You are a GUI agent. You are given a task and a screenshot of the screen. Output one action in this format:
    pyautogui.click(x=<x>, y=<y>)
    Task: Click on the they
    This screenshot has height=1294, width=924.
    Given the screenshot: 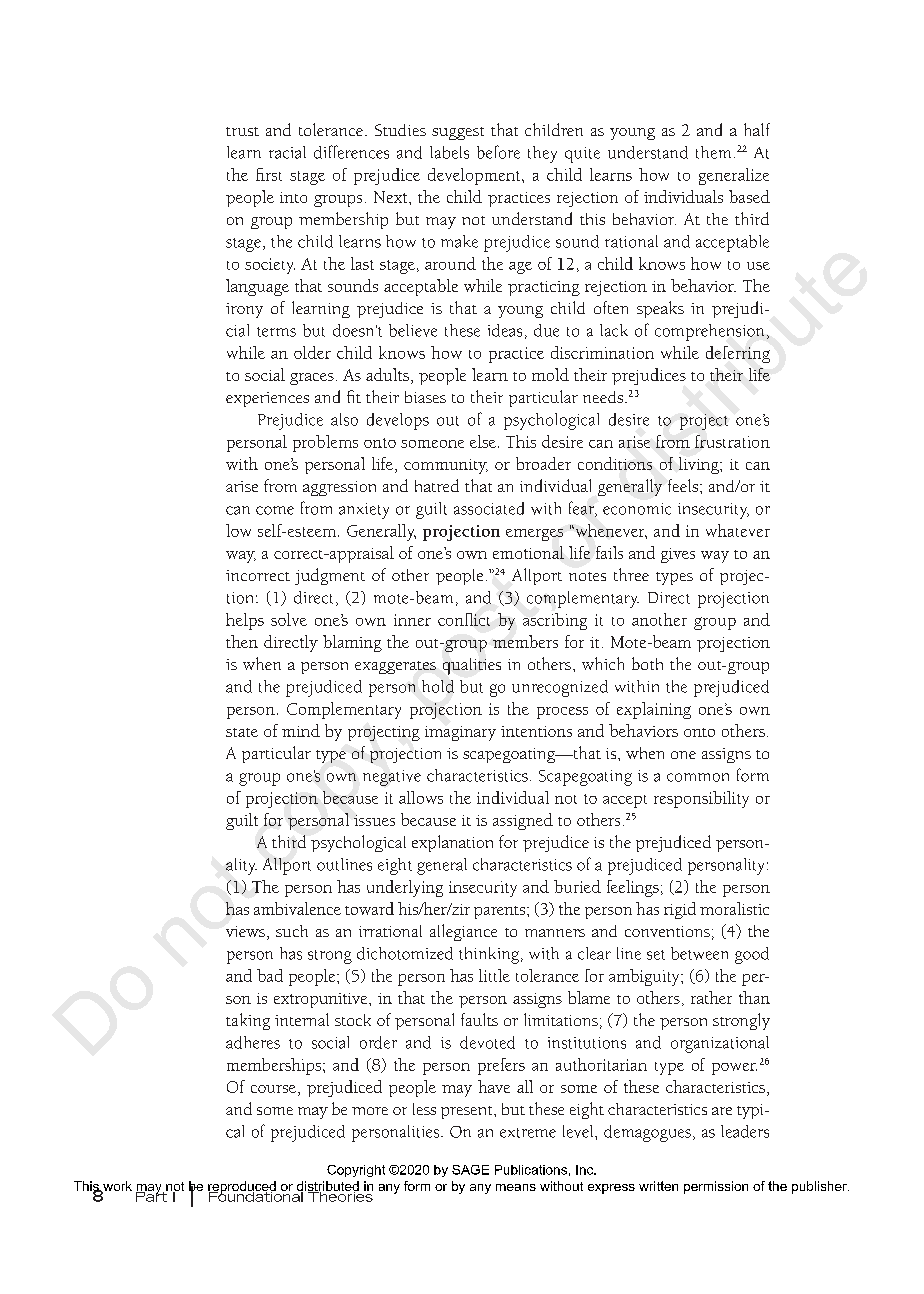 What is the action you would take?
    pyautogui.click(x=542, y=154)
